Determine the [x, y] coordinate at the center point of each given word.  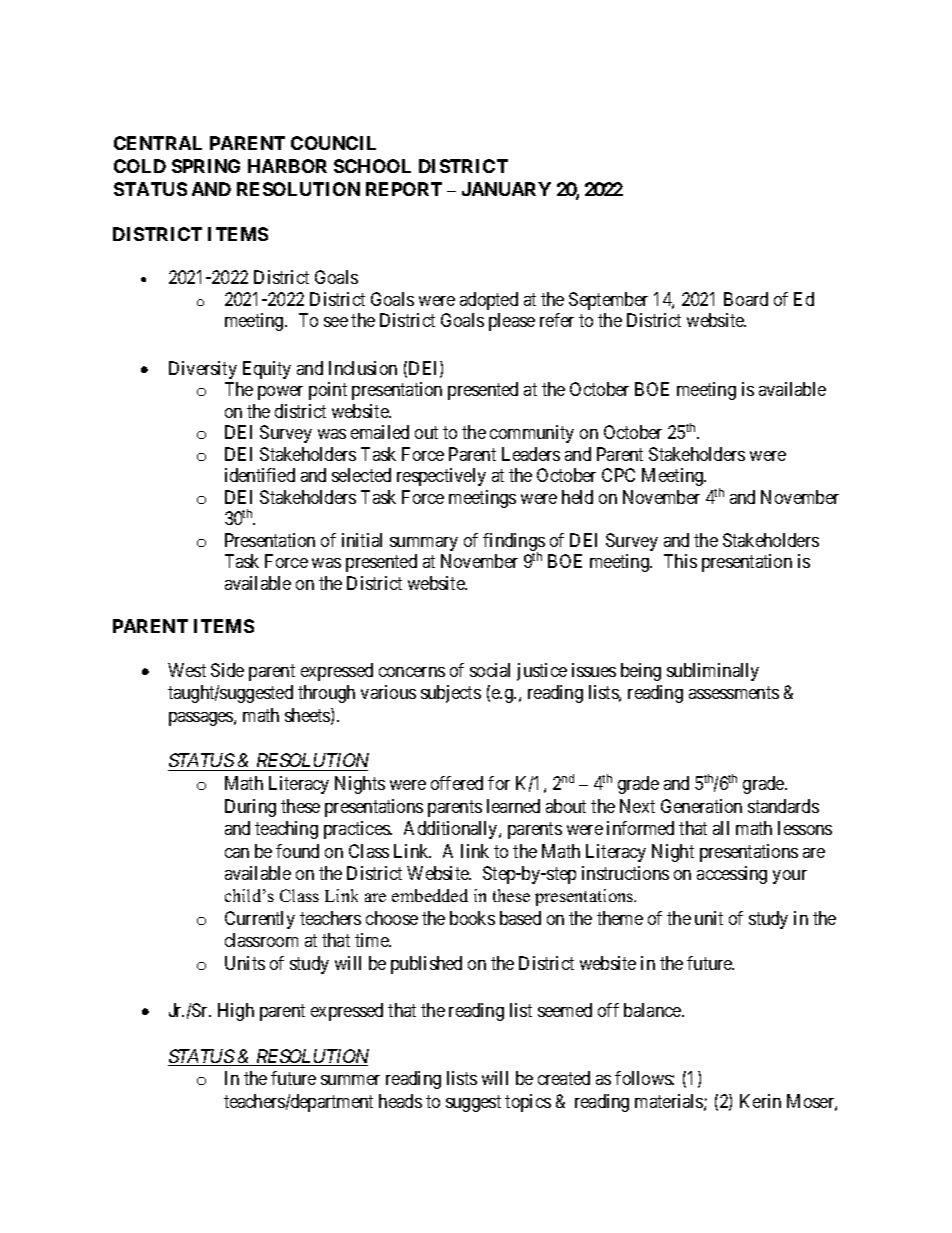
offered [457, 783]
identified [260, 475]
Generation [701, 806]
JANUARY [506, 189]
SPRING [206, 166]
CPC [618, 475]
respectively [441, 477]
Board [746, 299]
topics [528, 1103]
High [236, 1012]
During [250, 808]
